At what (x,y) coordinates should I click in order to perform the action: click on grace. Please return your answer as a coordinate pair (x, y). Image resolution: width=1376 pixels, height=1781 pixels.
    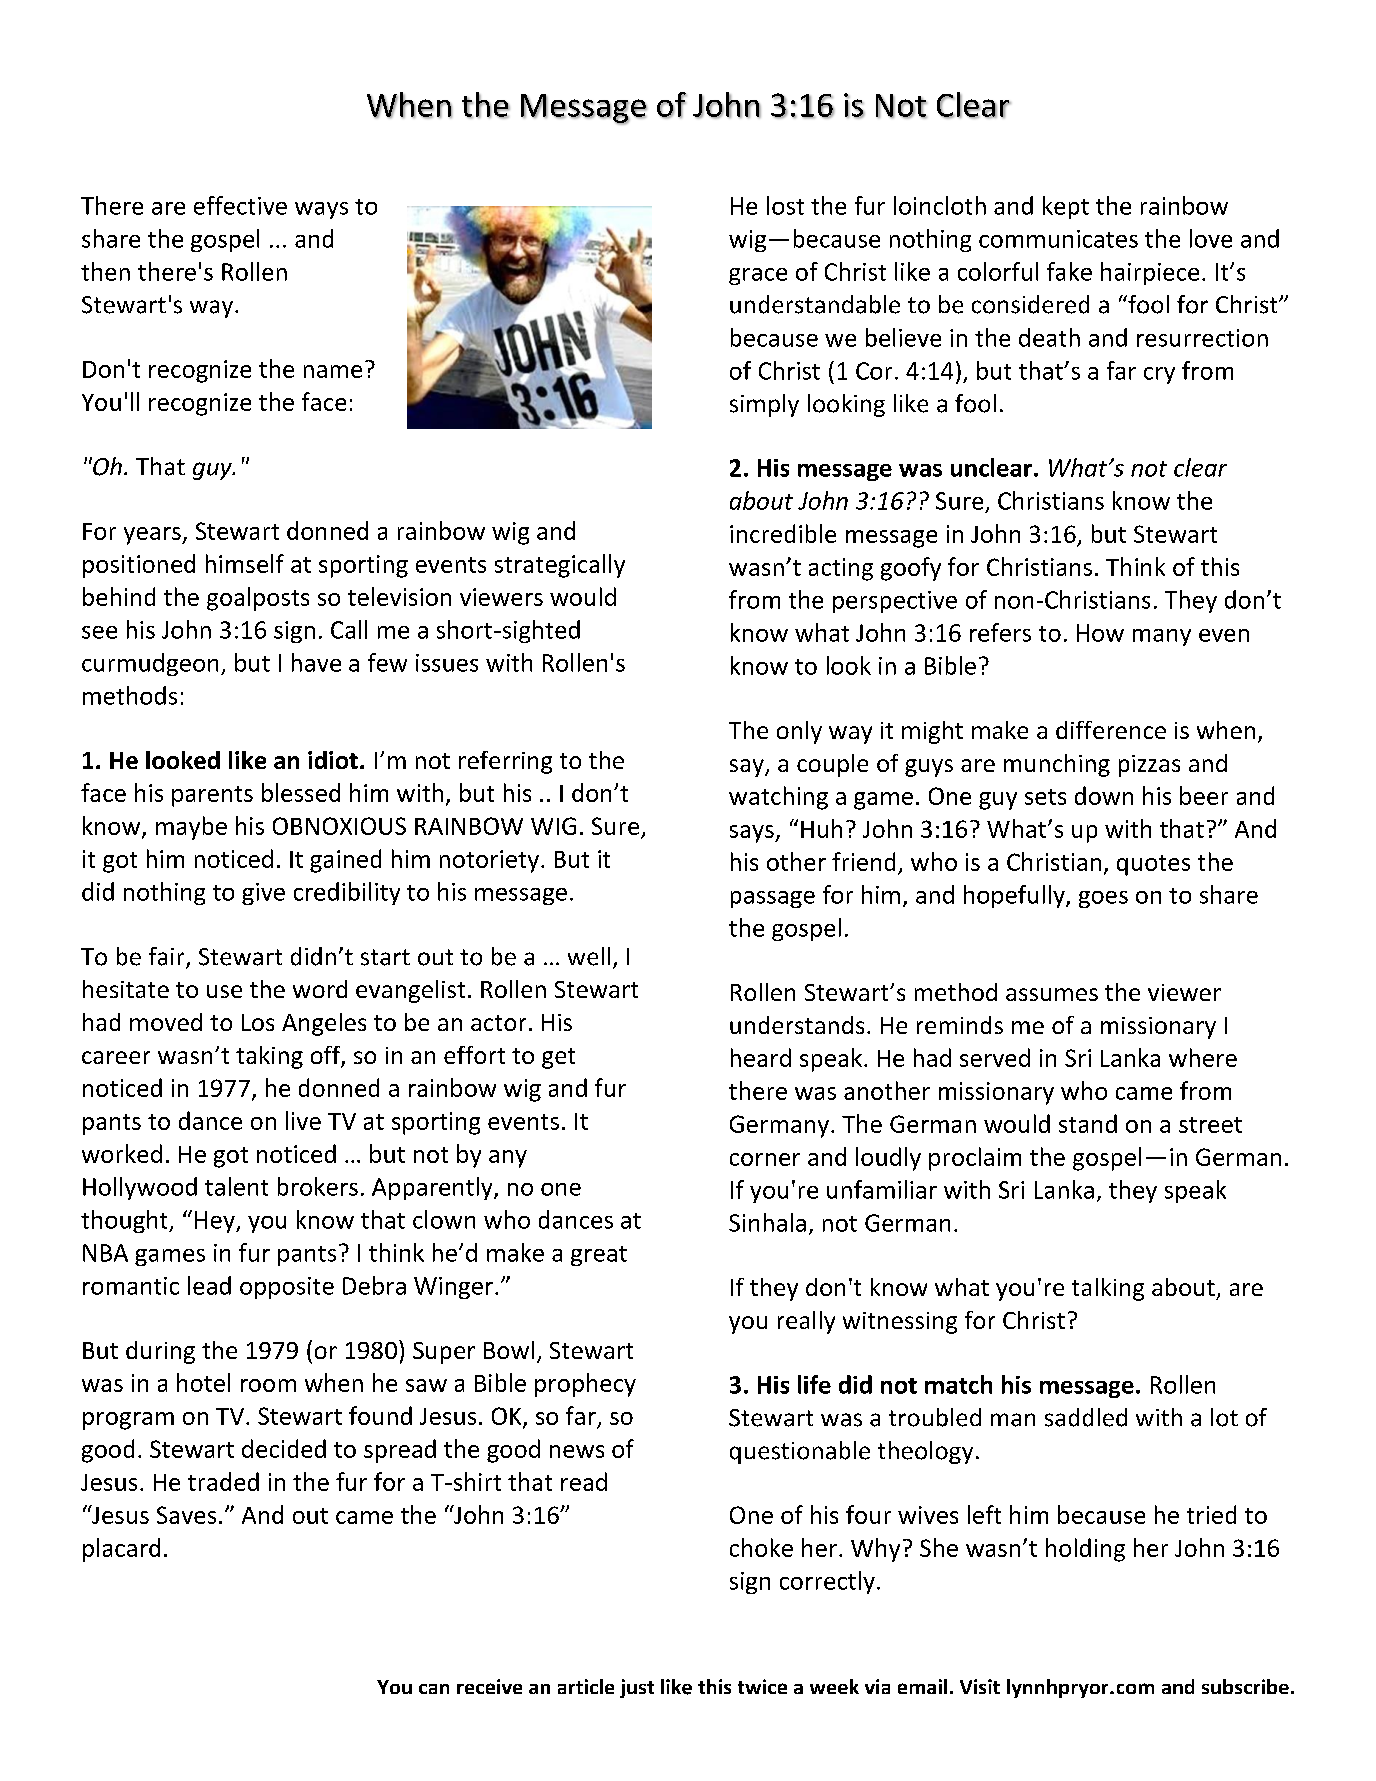
    Looking at the image, I should click on (758, 276).
